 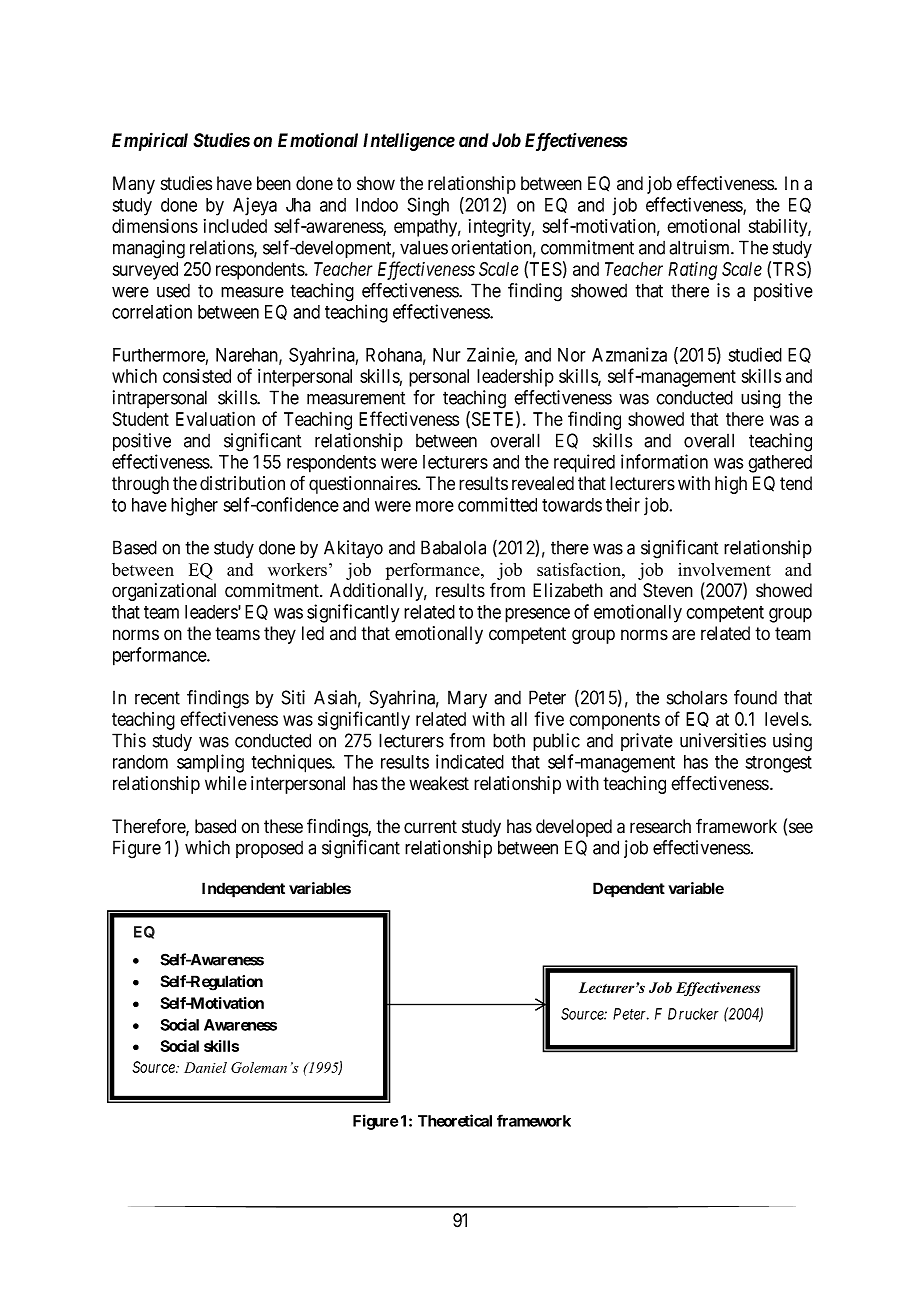 What do you see at coordinates (455, 1120) in the screenshot?
I see `Theoretical` at bounding box center [455, 1120].
